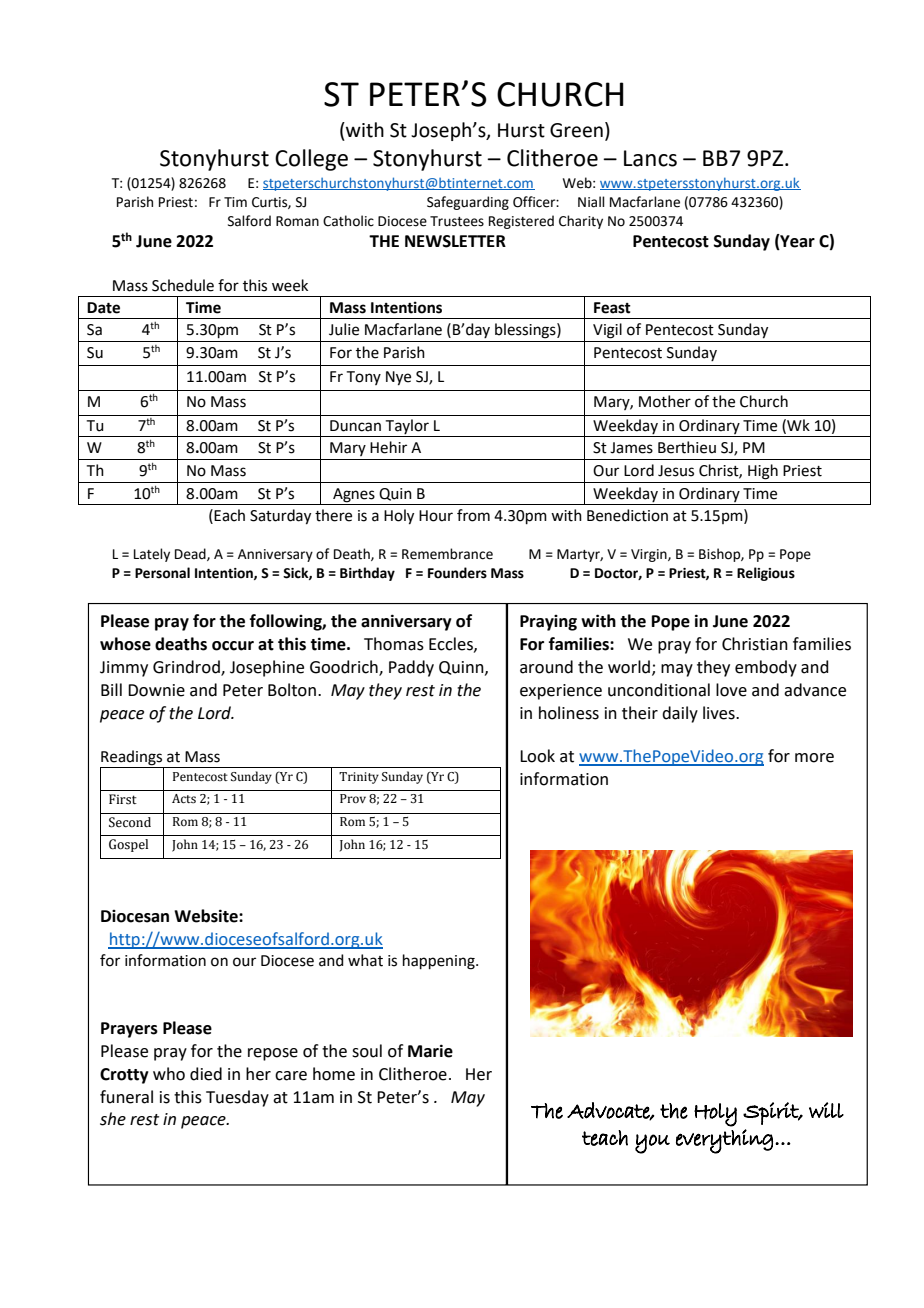 This image has height=1308, width=924. Describe the element at coordinates (233, 646) in the image. I see `occur` at that location.
